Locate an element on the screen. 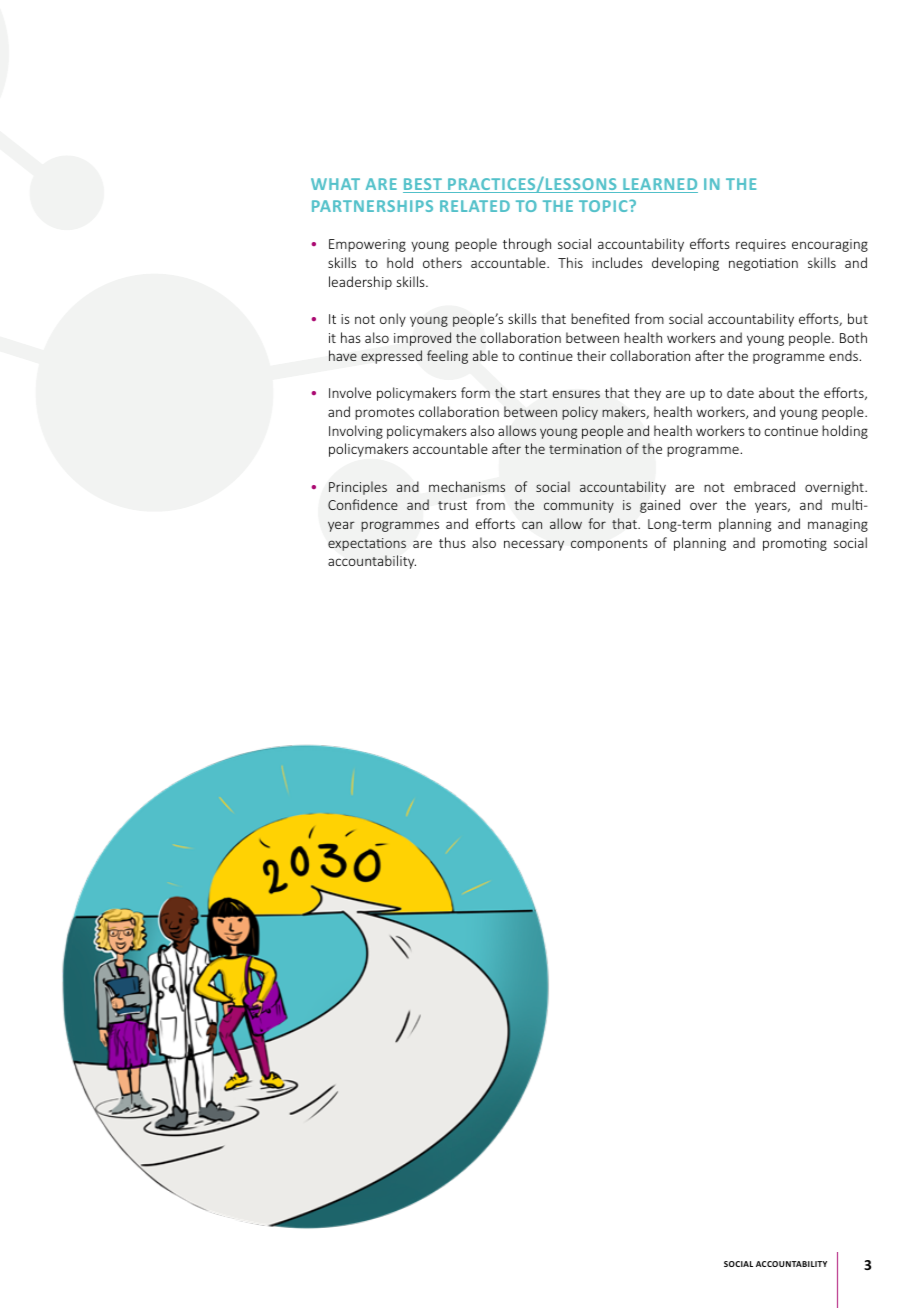 This screenshot has height=1308, width=924. expectations is located at coordinates (367, 544).
